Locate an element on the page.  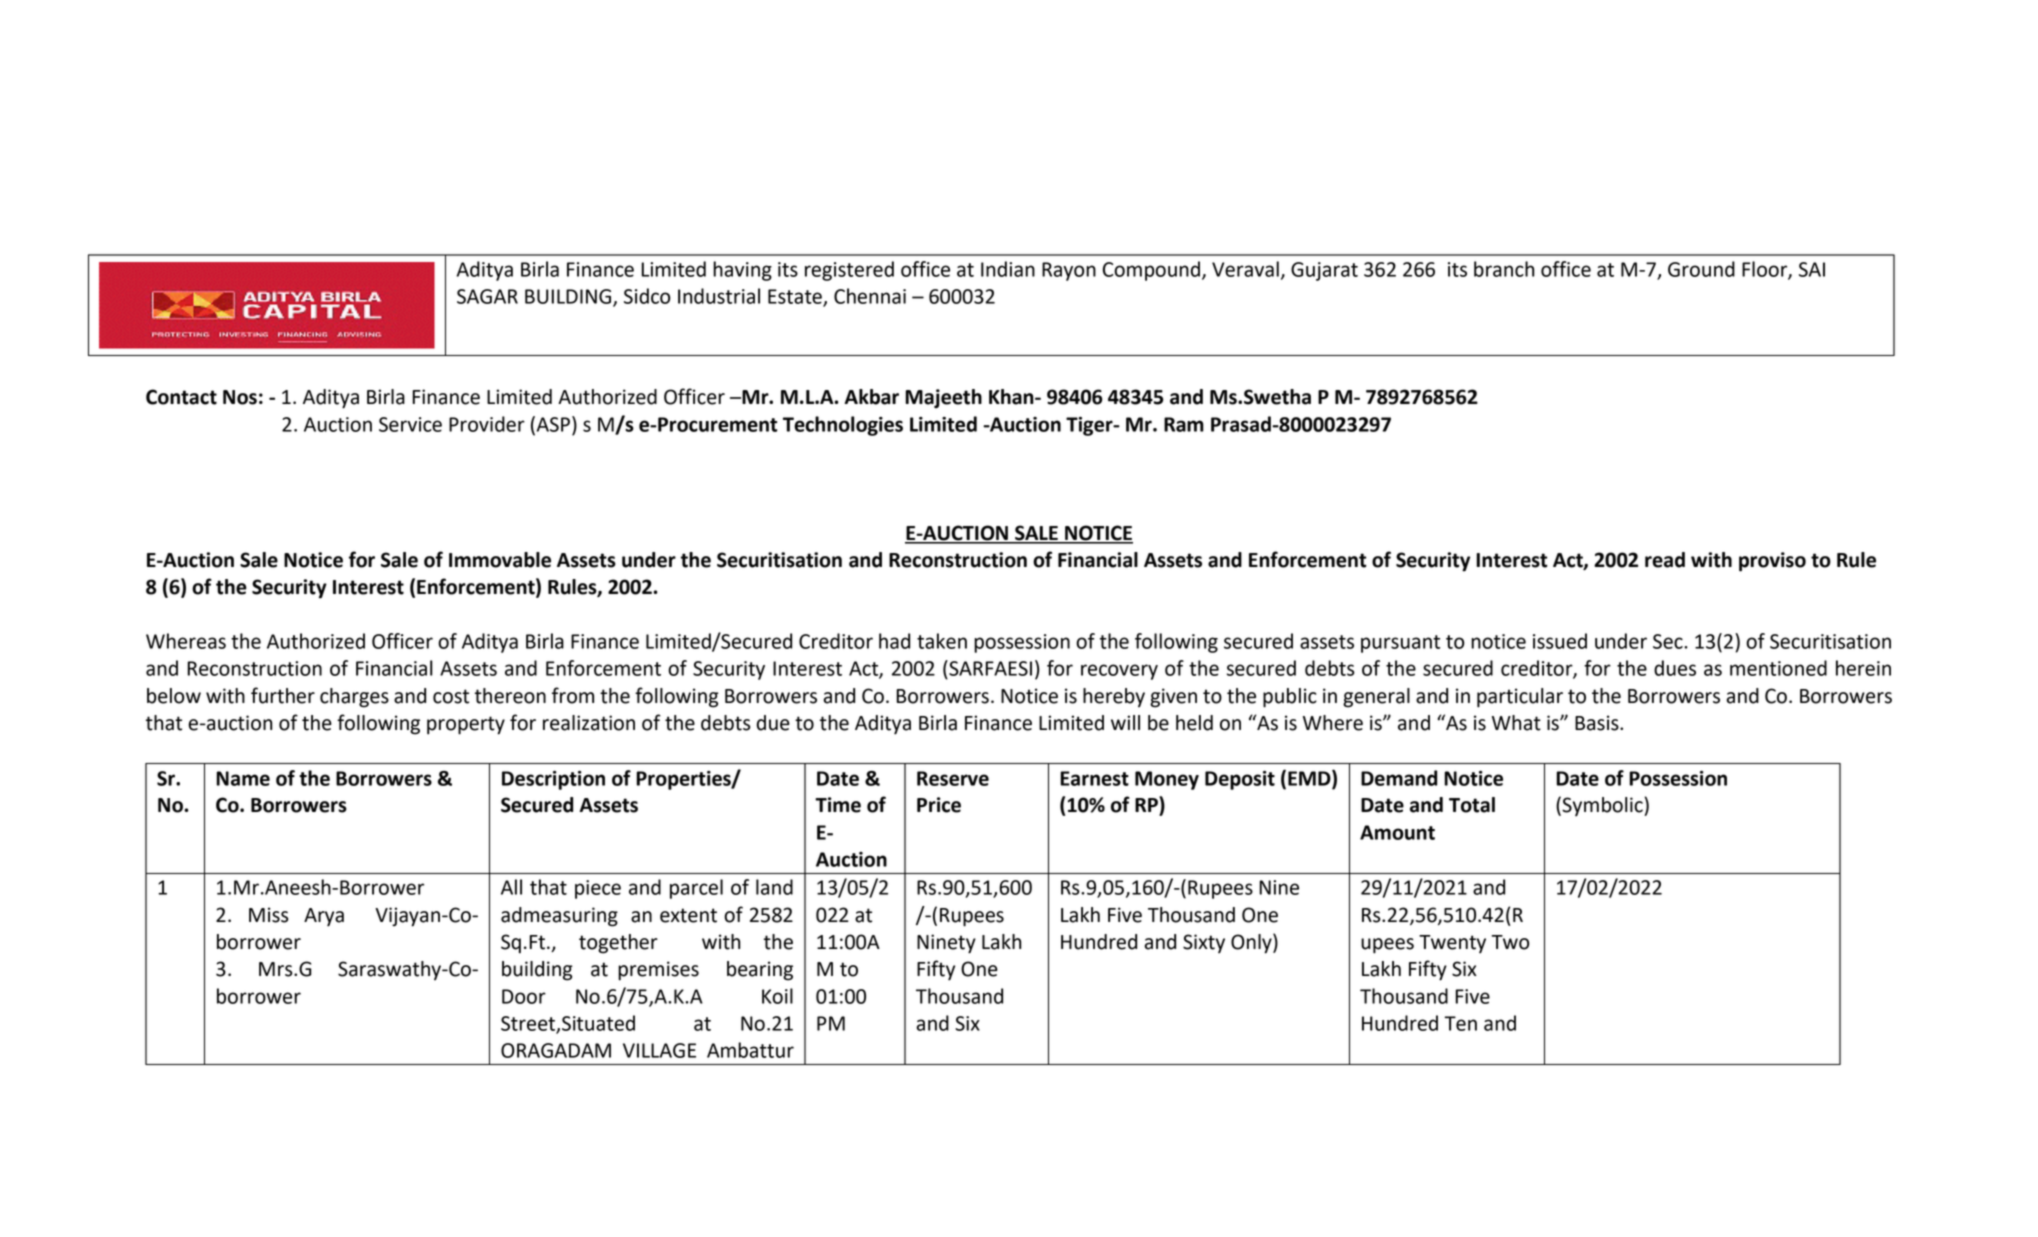
Total is located at coordinates (1472, 805).
